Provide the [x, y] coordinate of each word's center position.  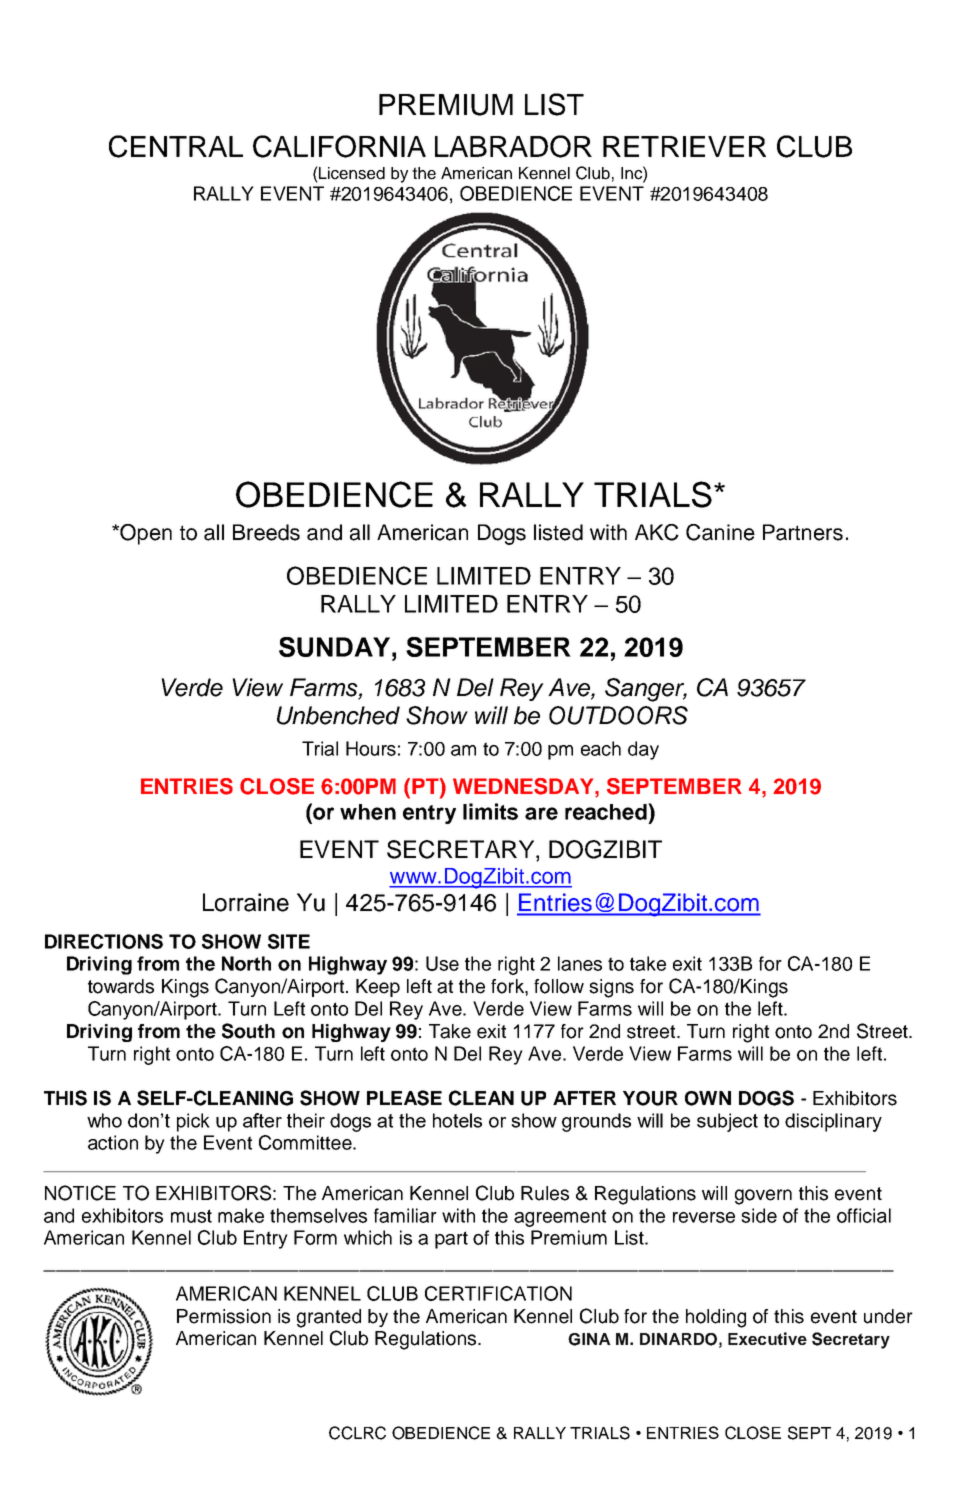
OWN [708, 1098]
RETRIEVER [684, 146]
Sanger [646, 690]
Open [145, 534]
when [368, 812]
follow [559, 986]
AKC [657, 532]
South [248, 1031]
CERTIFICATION [498, 1293]
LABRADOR [513, 146]
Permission [224, 1316]
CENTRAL [176, 146]
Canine [720, 532]
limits [490, 811]
